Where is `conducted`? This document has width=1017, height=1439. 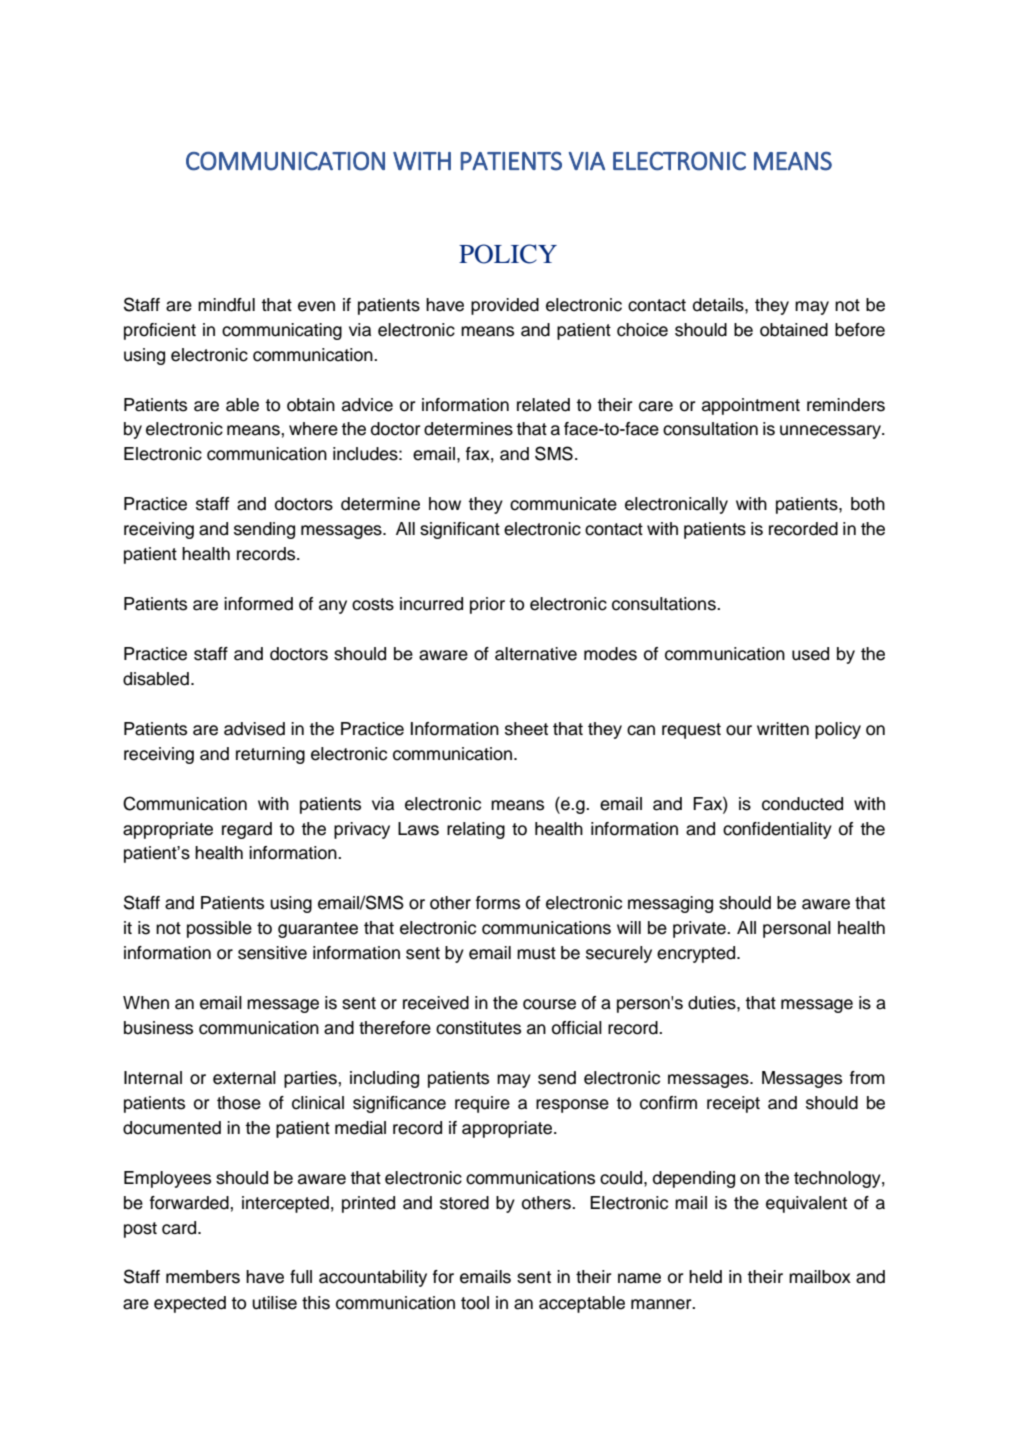 conducted is located at coordinates (802, 804).
